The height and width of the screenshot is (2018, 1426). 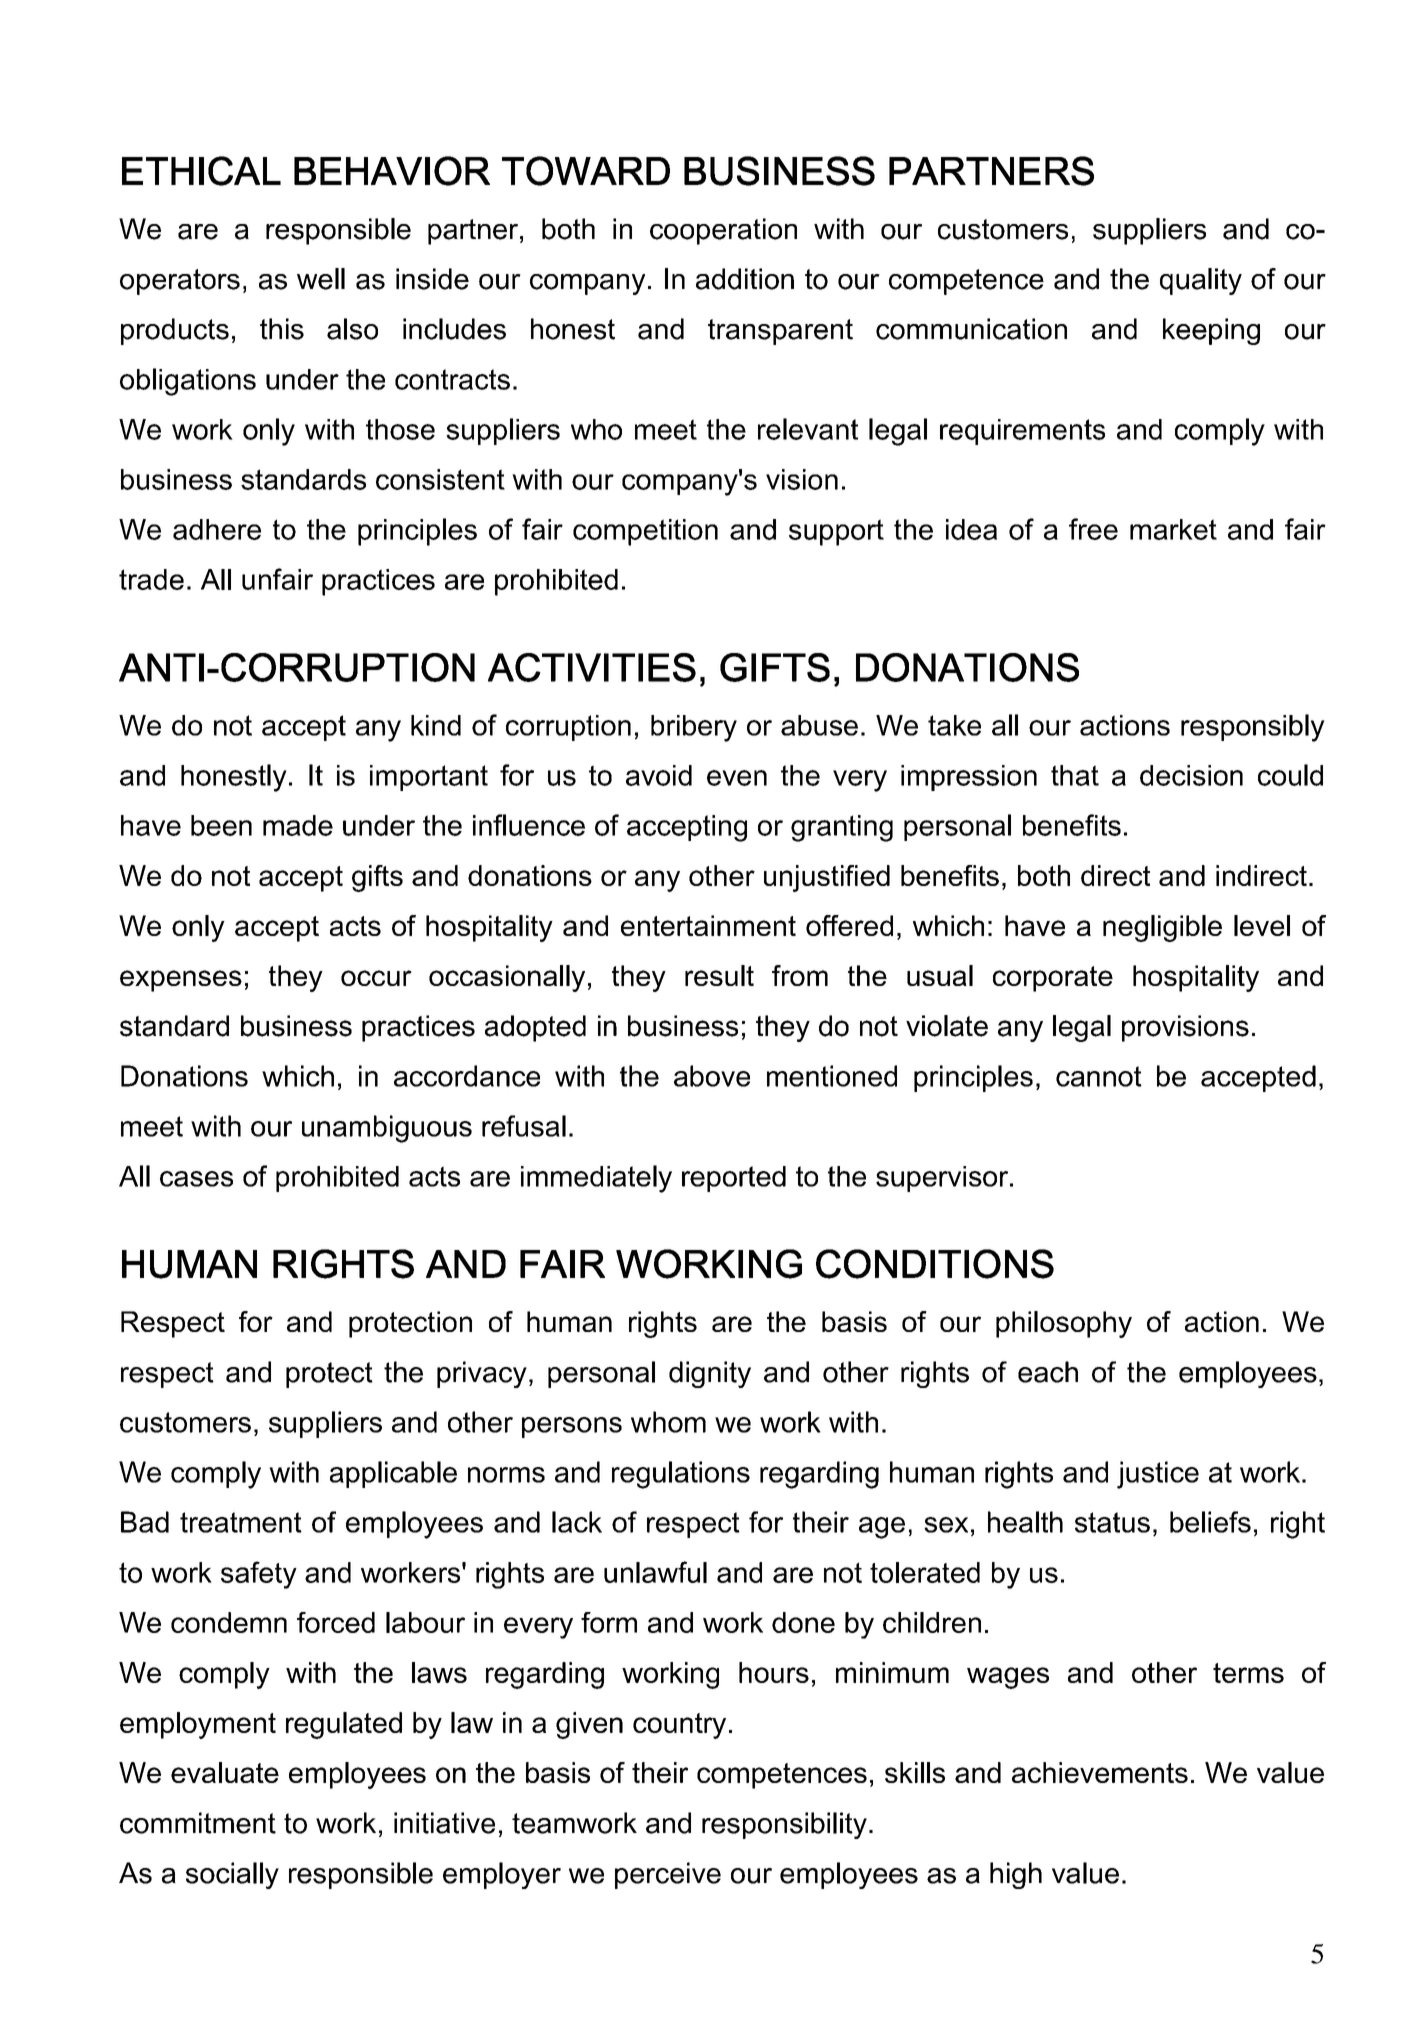 I want to click on responsibility, so click(x=784, y=1825).
